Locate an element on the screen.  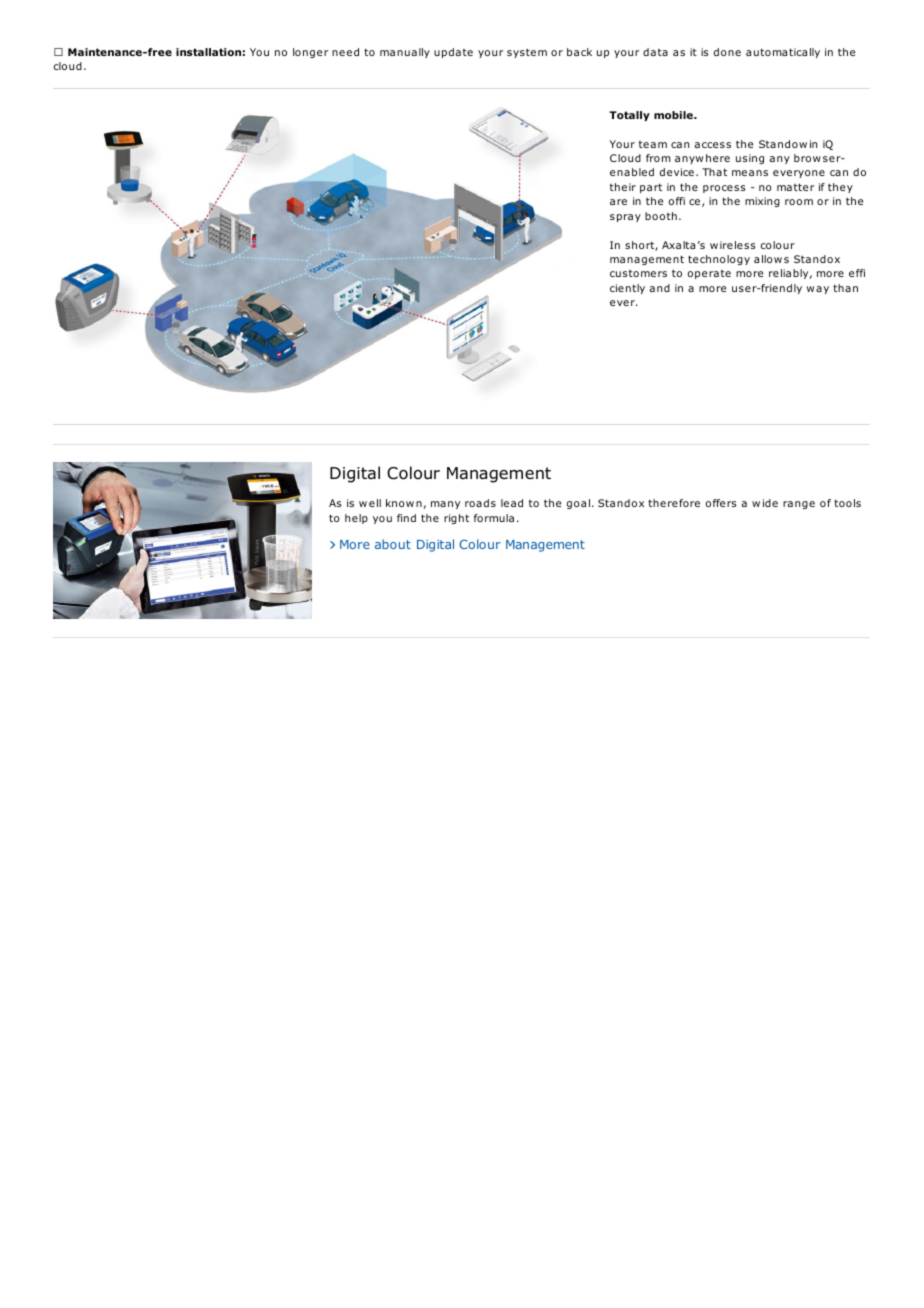
back is located at coordinates (579, 52).
